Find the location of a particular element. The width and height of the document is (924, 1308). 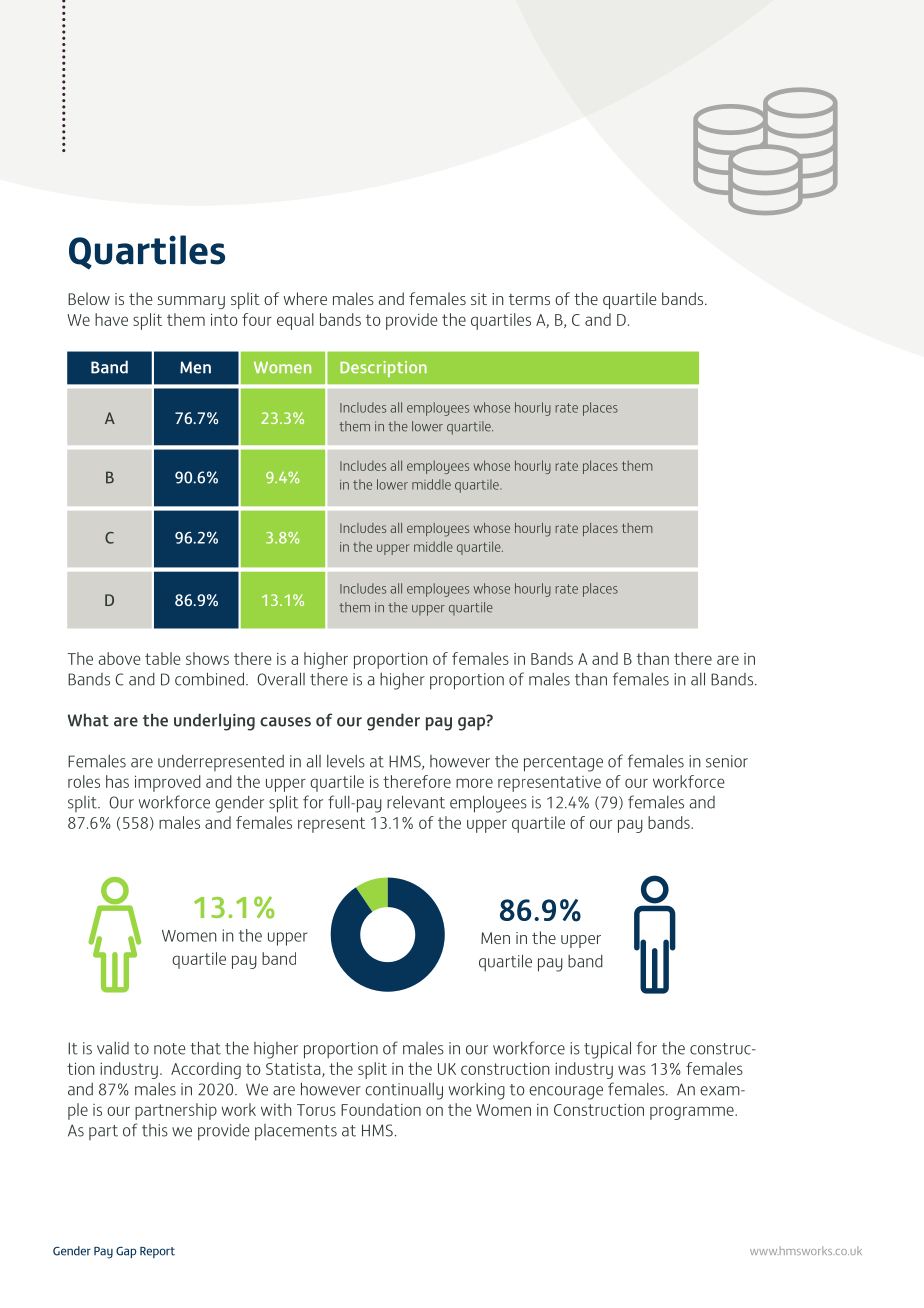

improved is located at coordinates (168, 783).
